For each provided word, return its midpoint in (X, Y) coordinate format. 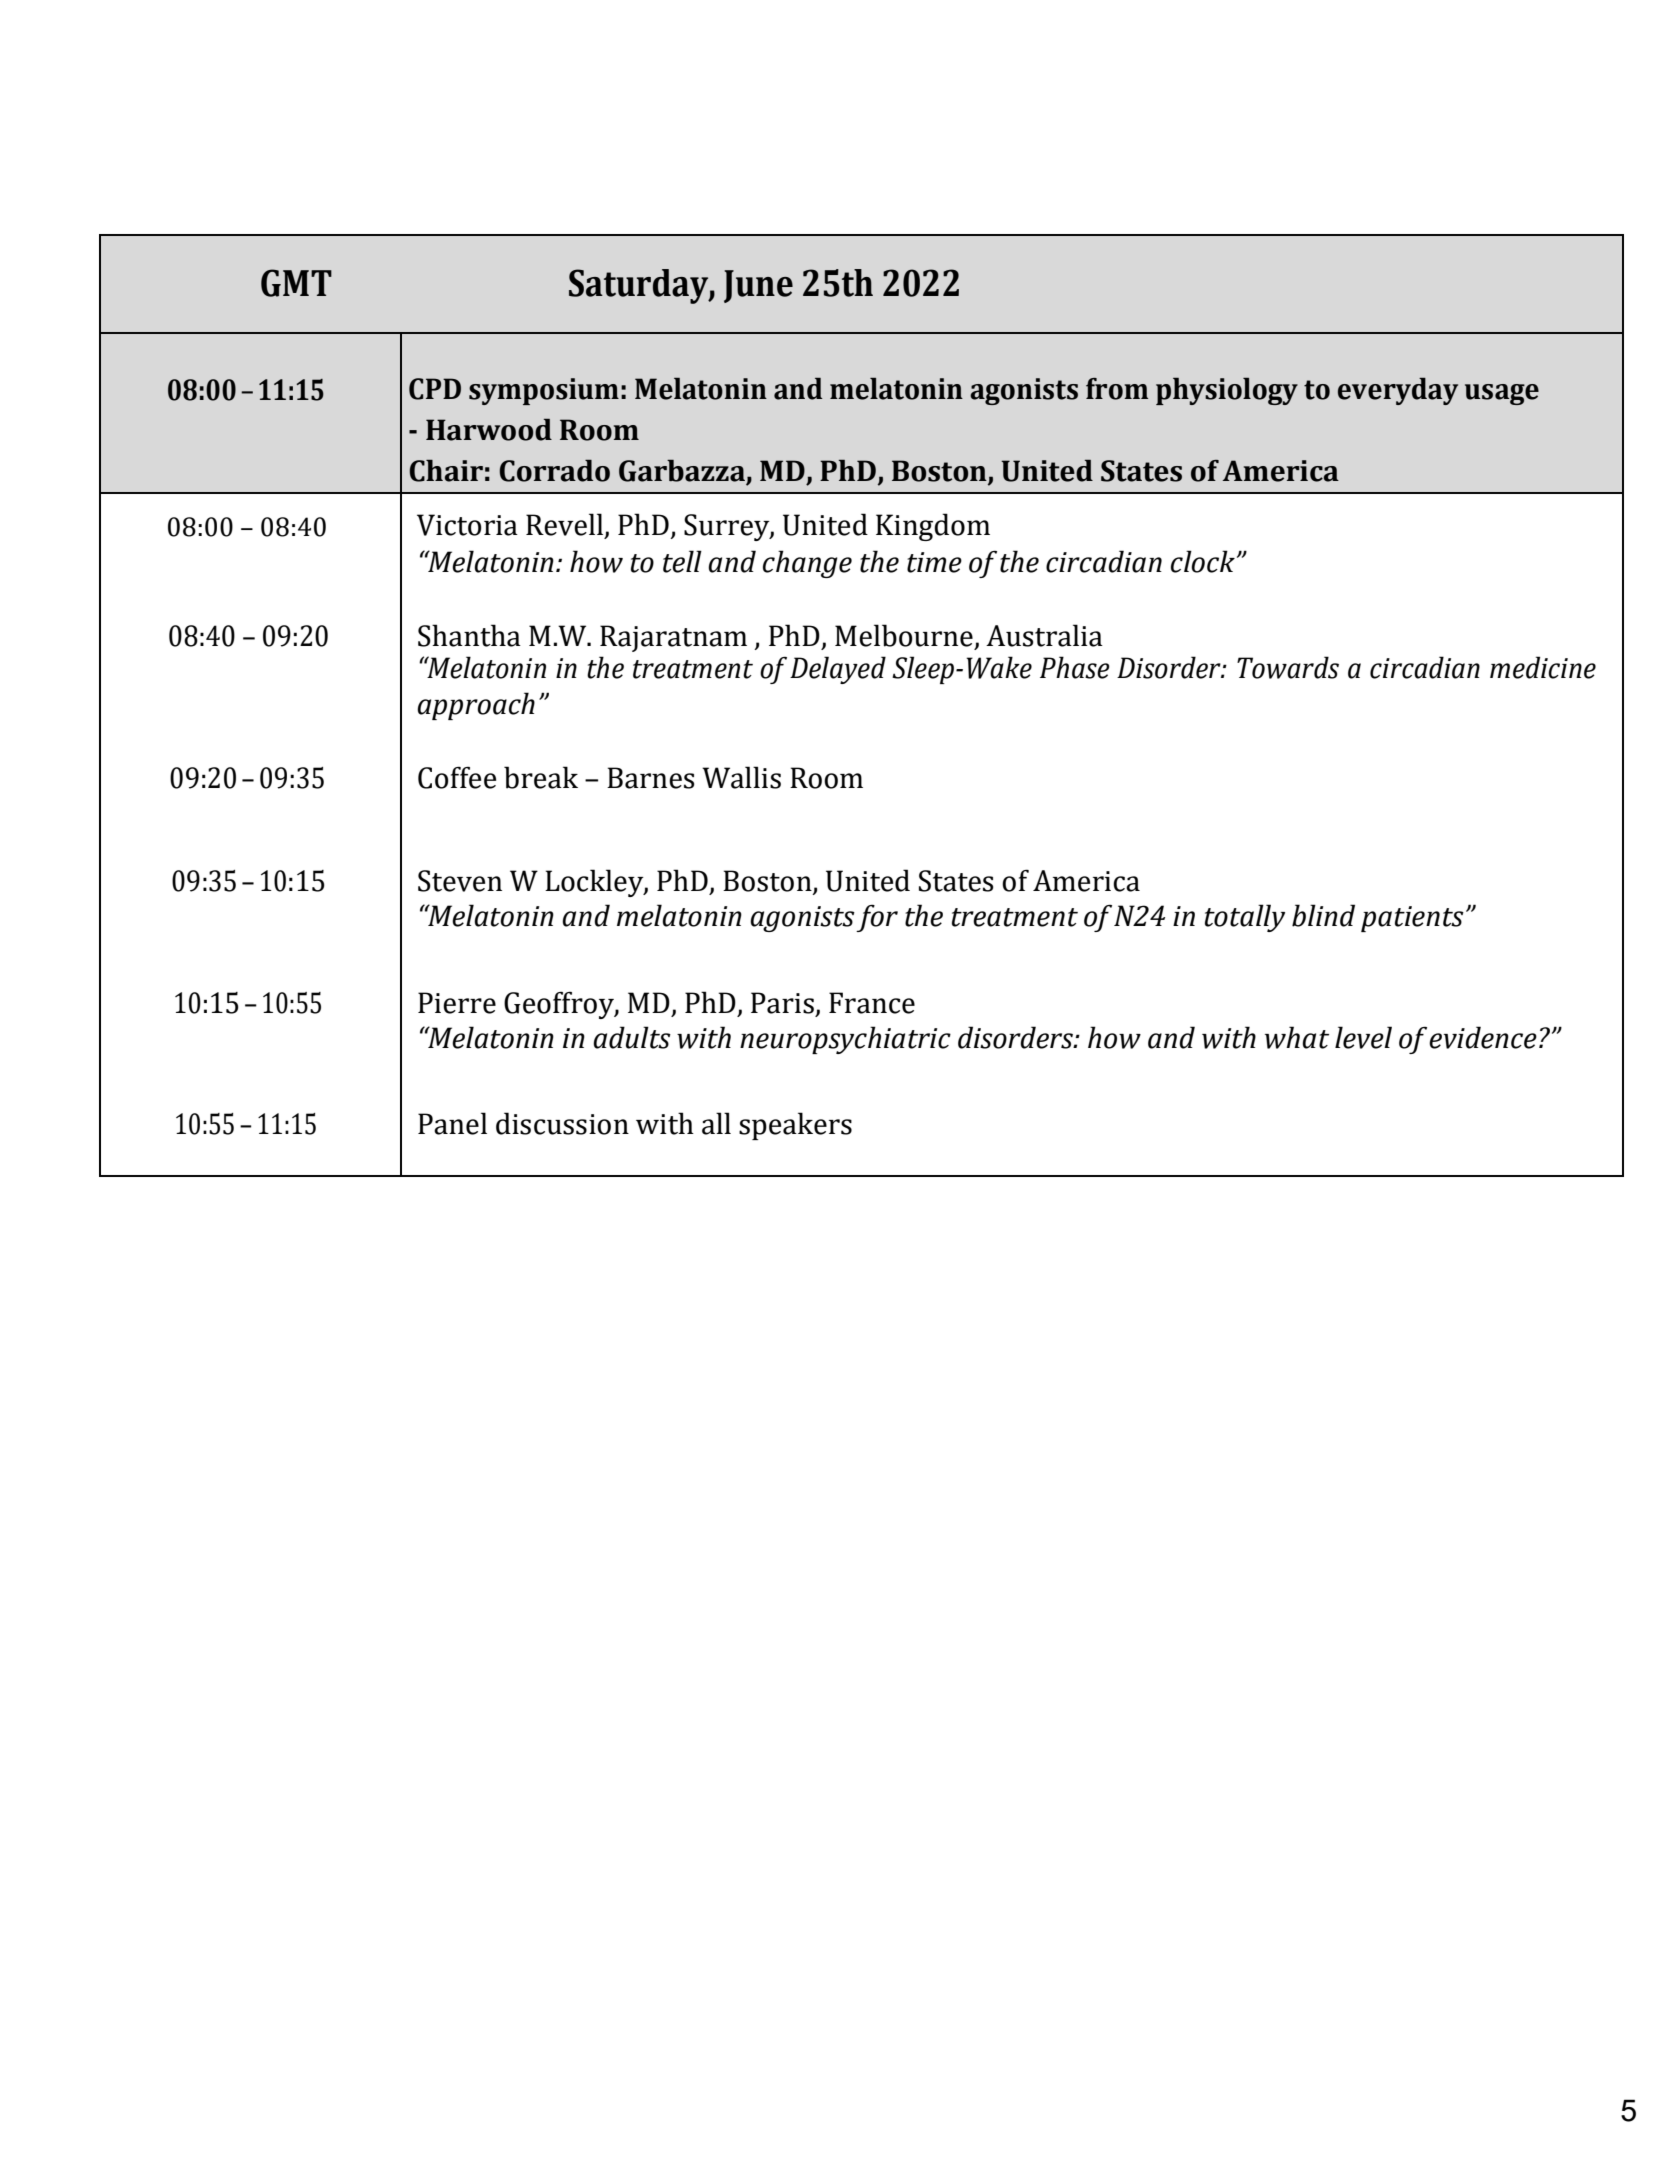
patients (1412, 919)
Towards (1288, 667)
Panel (452, 1123)
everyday (1398, 391)
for (877, 918)
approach (476, 706)
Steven (460, 881)
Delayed (838, 670)
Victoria (467, 525)
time (934, 562)
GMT (296, 283)
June (758, 286)
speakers (795, 1126)
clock (1203, 561)
